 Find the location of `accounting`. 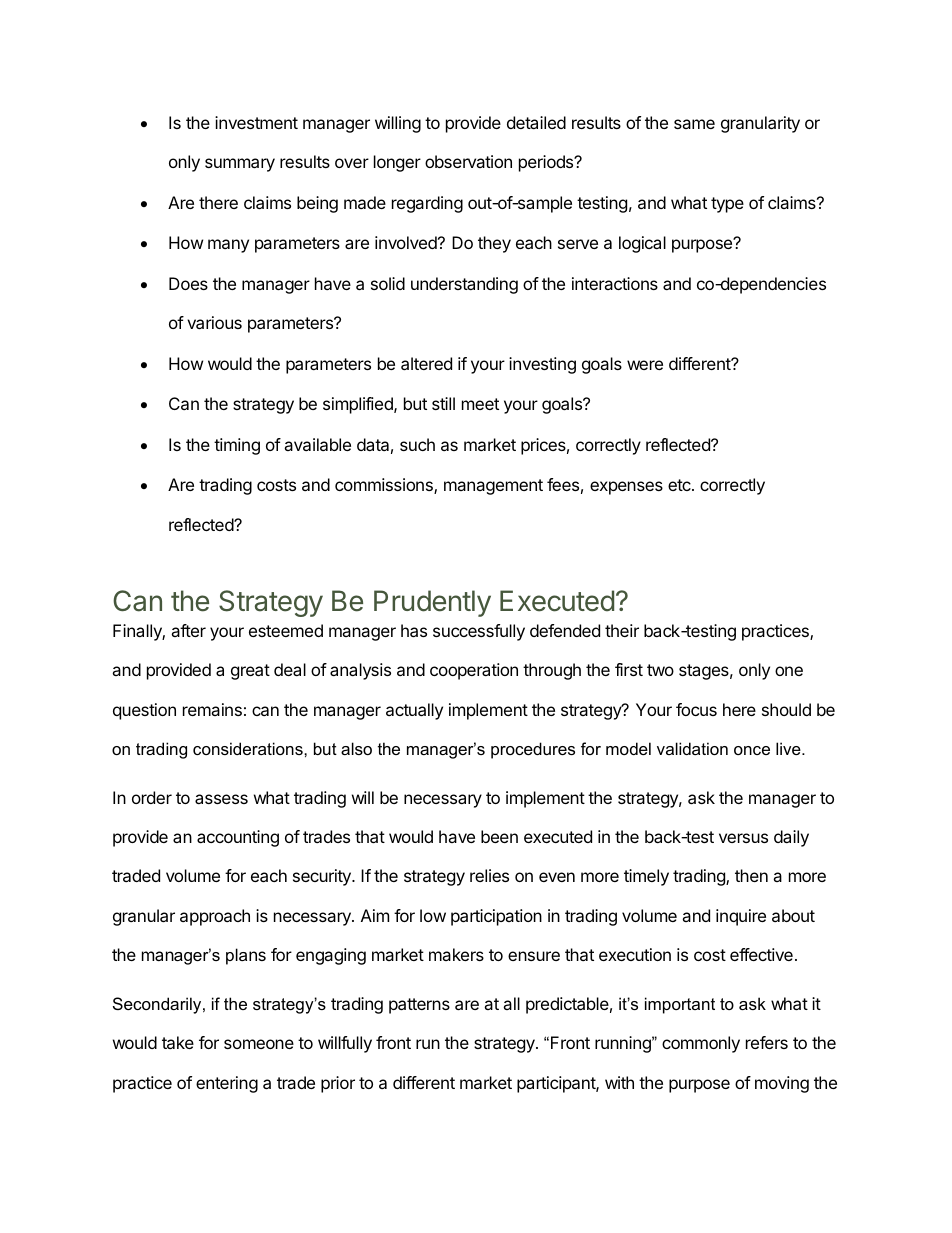

accounting is located at coordinates (238, 838).
